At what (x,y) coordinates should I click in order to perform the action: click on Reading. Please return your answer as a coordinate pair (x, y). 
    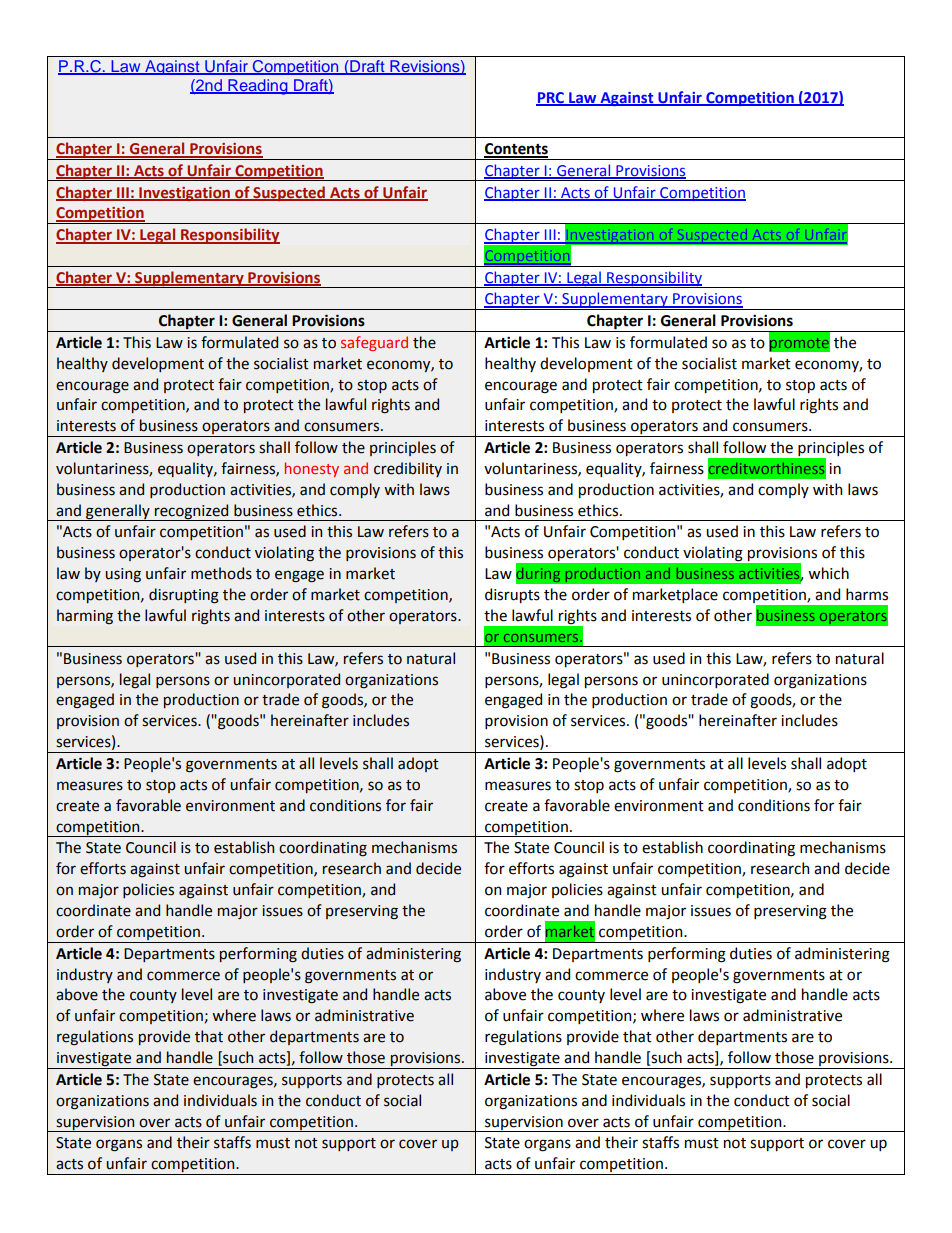
    Looking at the image, I should click on (258, 87).
